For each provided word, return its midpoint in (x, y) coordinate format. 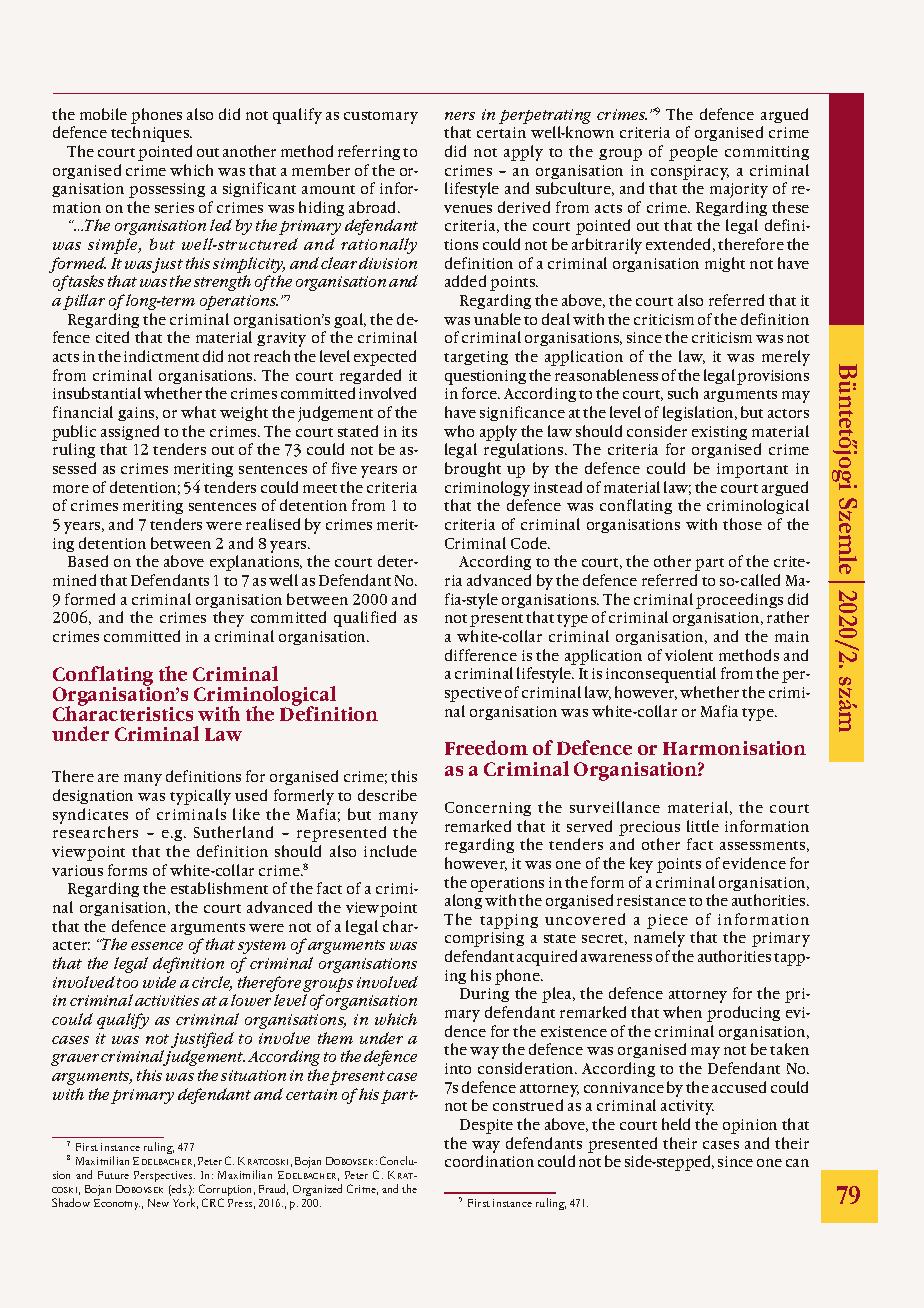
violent (689, 655)
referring (369, 152)
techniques (151, 134)
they (228, 619)
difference (481, 655)
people (693, 153)
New (158, 1203)
